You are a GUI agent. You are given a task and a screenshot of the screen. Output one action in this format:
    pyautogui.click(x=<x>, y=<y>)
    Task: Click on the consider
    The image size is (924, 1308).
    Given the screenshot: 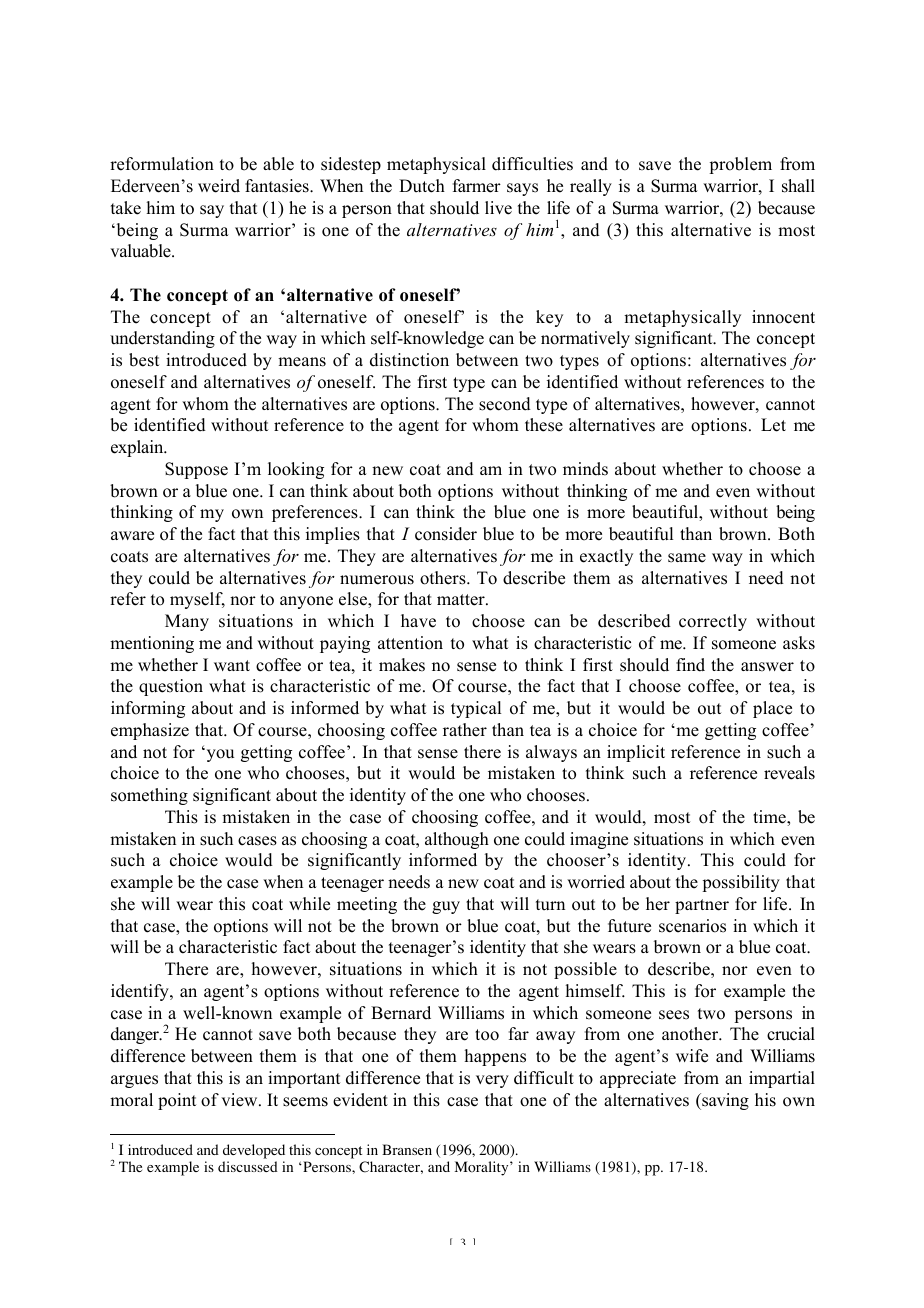 What is the action you would take?
    pyautogui.click(x=446, y=534)
